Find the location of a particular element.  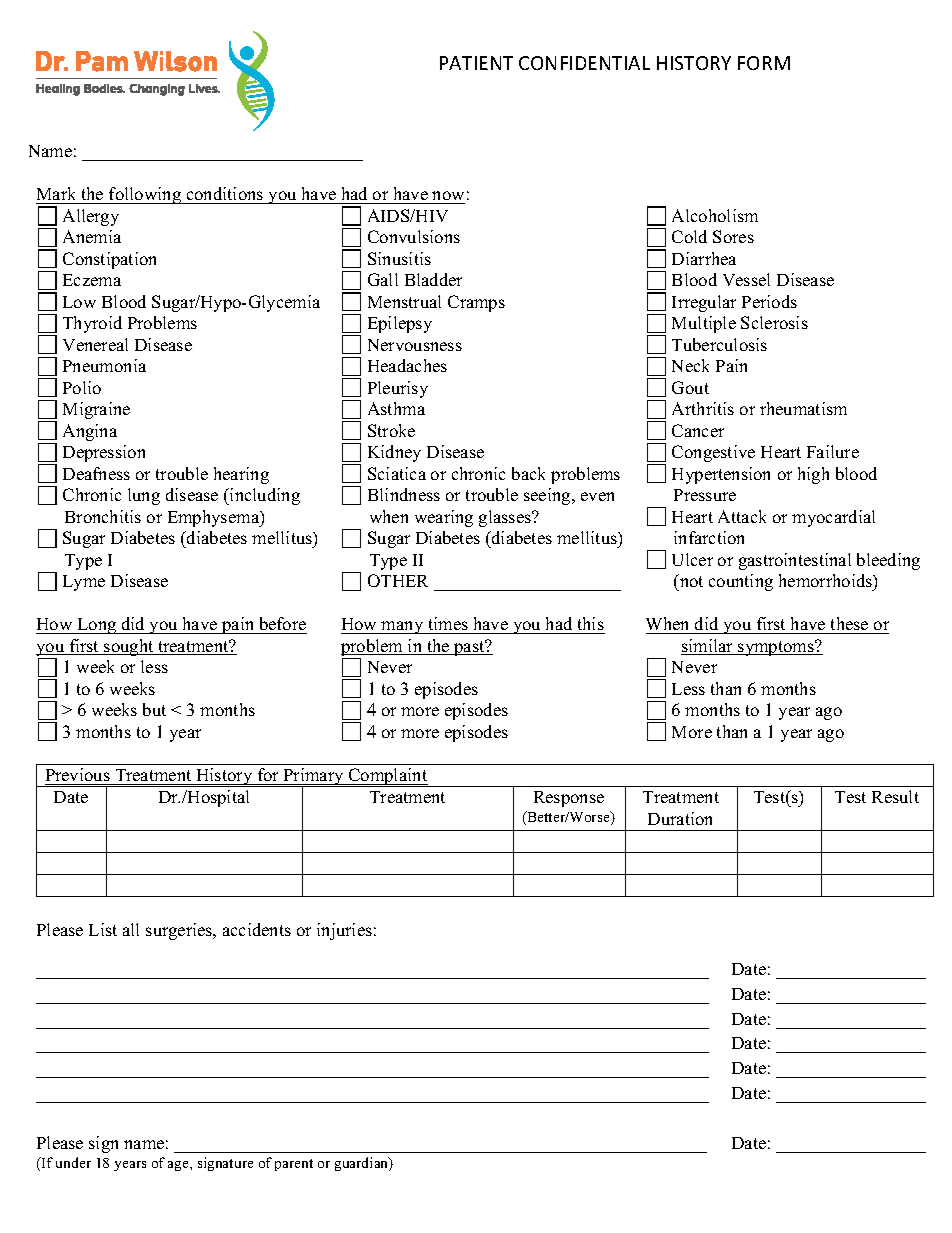

surgeries is located at coordinates (180, 931).
